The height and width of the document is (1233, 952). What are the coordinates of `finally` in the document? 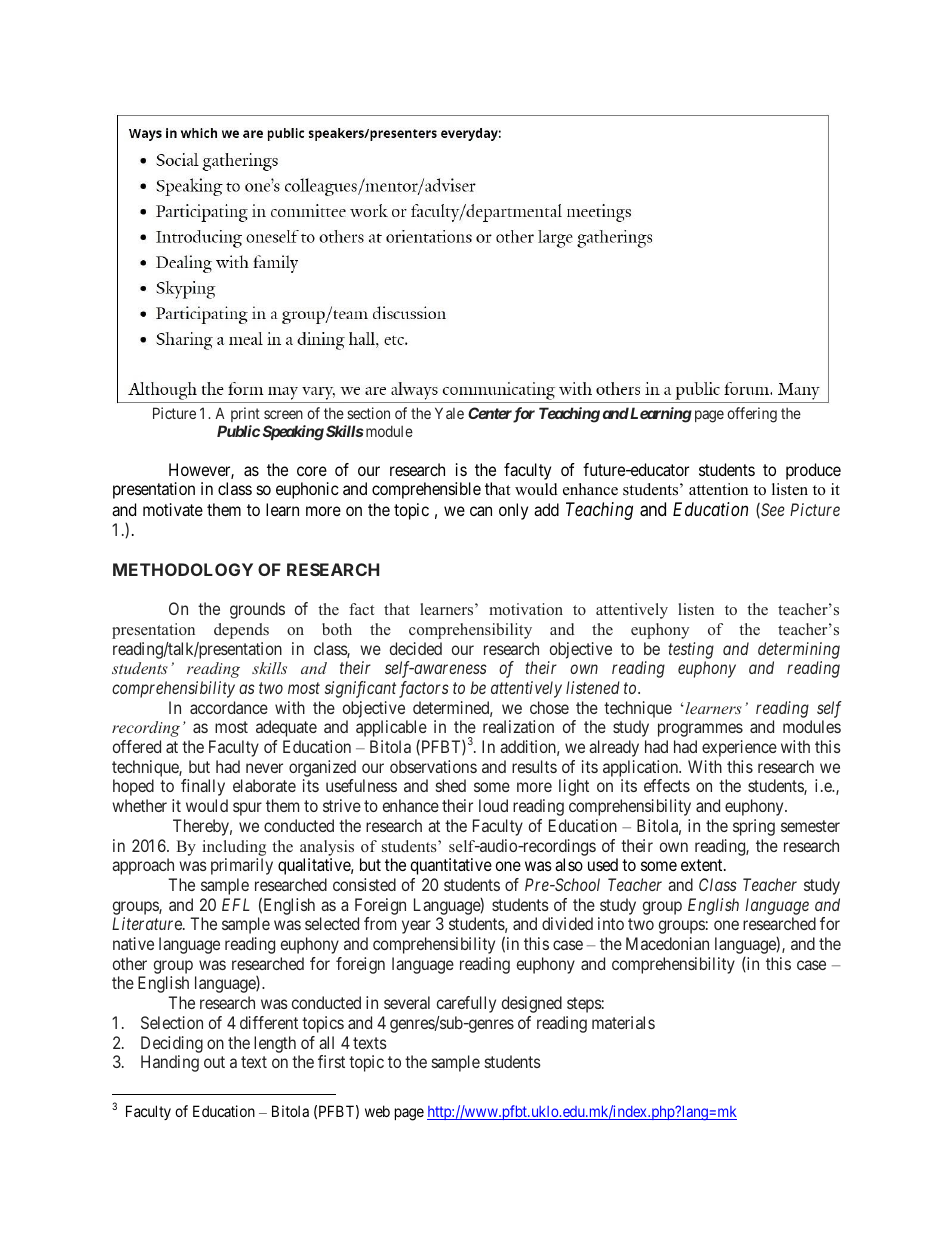 It's located at (203, 787).
